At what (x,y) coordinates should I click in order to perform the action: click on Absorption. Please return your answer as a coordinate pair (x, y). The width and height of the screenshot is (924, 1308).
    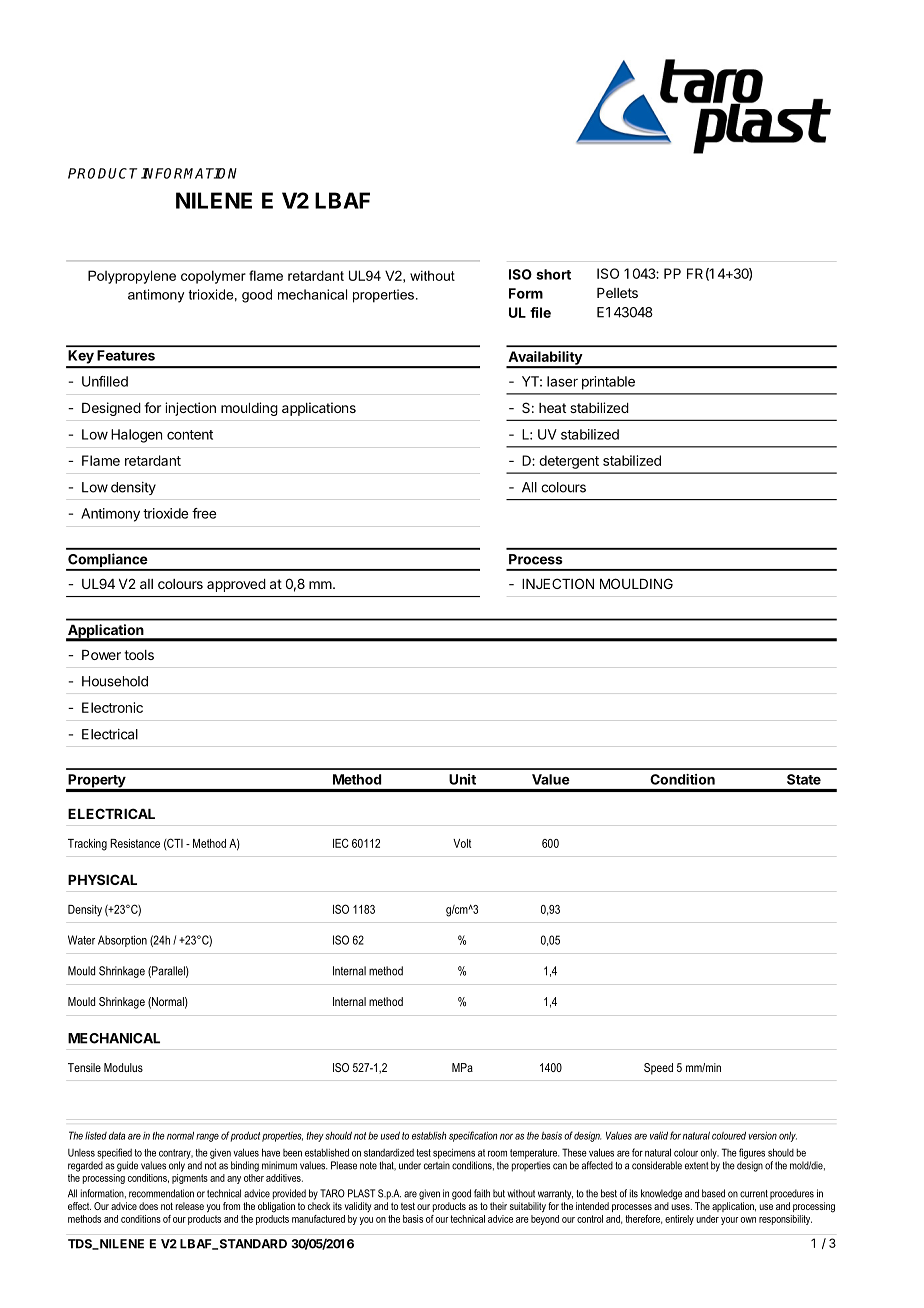
    Looking at the image, I should click on (122, 941).
